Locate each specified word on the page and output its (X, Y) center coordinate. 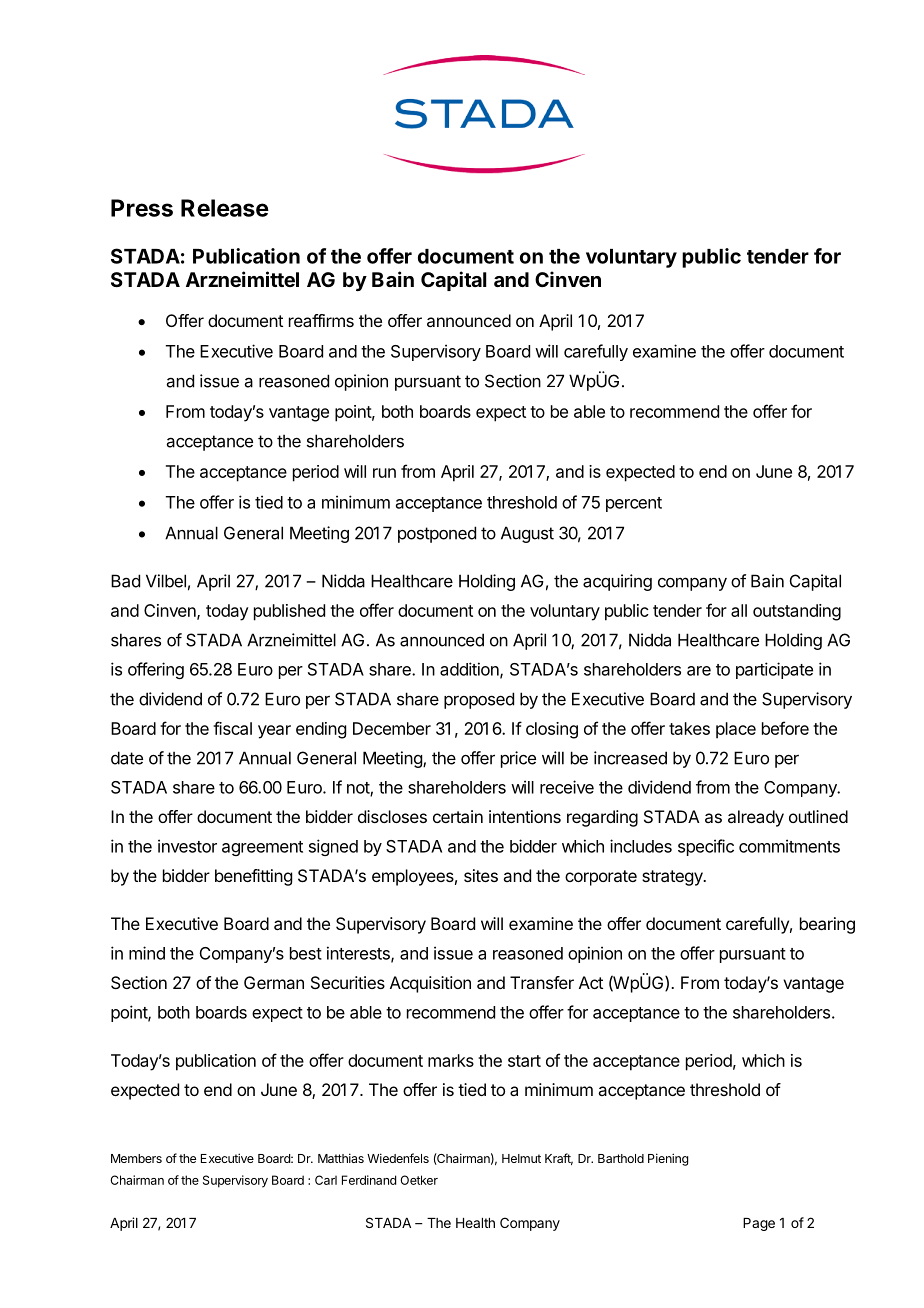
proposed (479, 700)
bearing (827, 925)
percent (634, 504)
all (739, 610)
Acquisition (430, 984)
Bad (125, 581)
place (736, 730)
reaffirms (321, 320)
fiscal (232, 728)
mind (147, 953)
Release (225, 208)
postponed (437, 534)
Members (136, 1158)
